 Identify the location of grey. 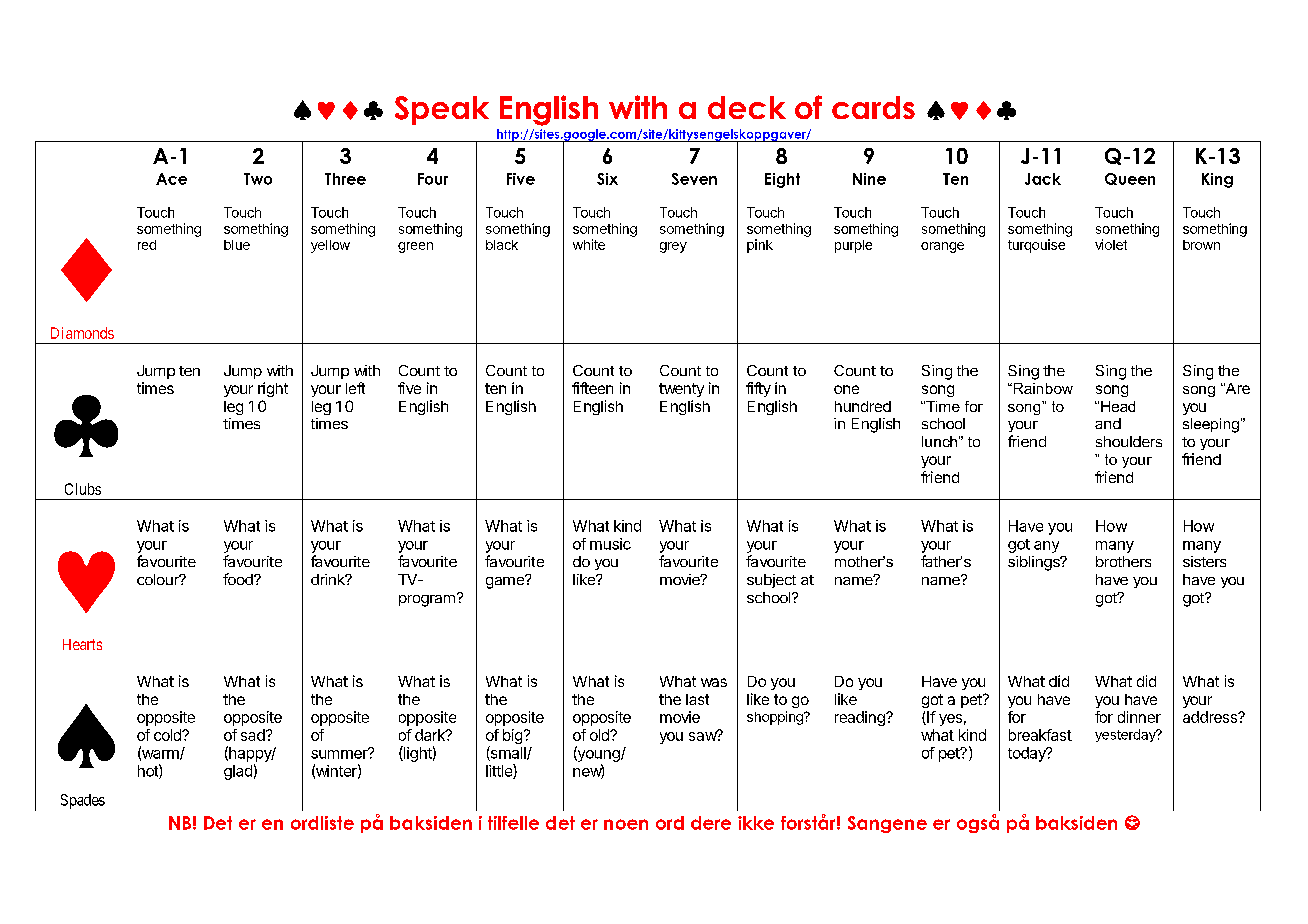
(673, 247).
